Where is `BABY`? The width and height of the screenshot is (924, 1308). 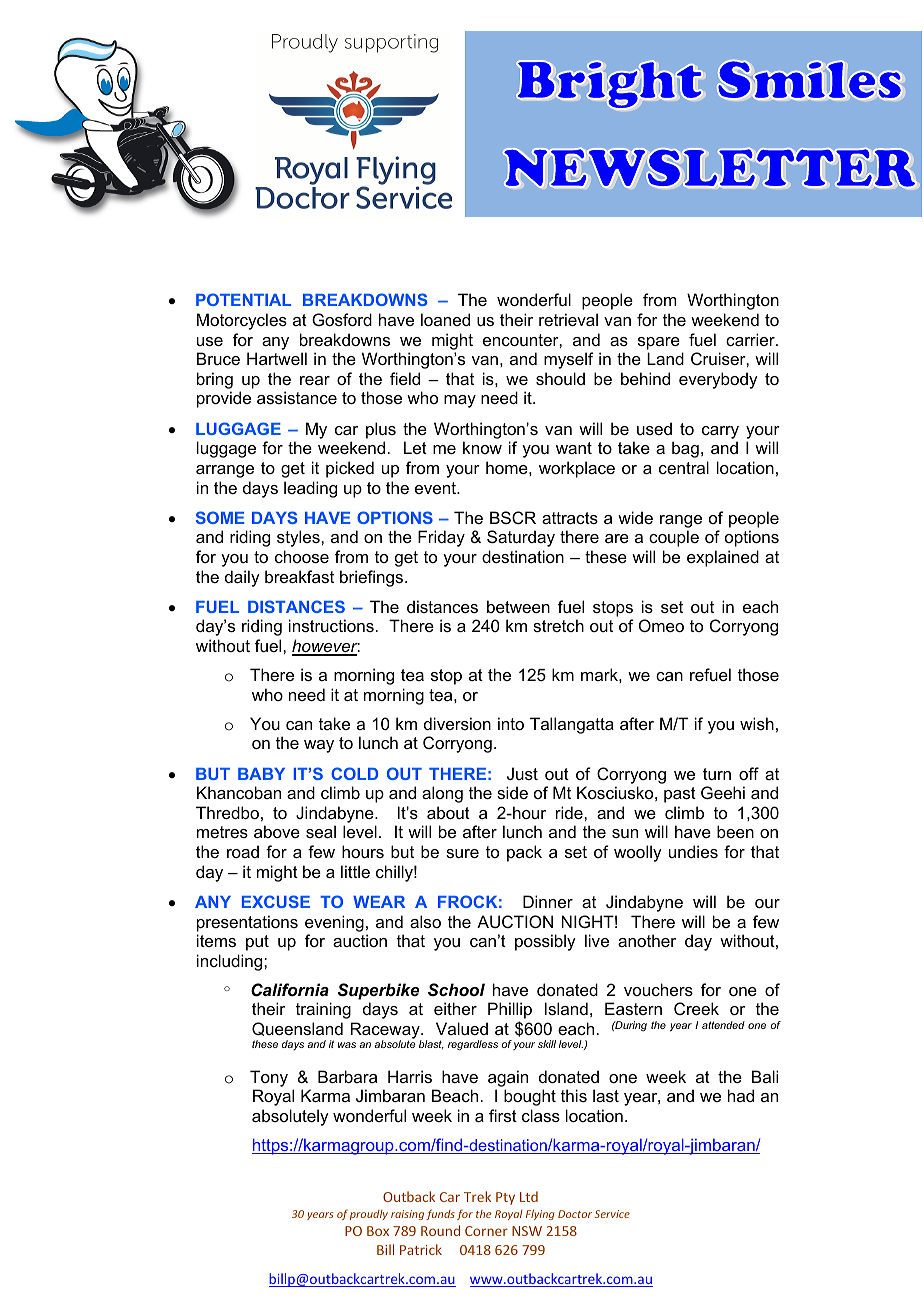
BABY is located at coordinates (261, 774).
